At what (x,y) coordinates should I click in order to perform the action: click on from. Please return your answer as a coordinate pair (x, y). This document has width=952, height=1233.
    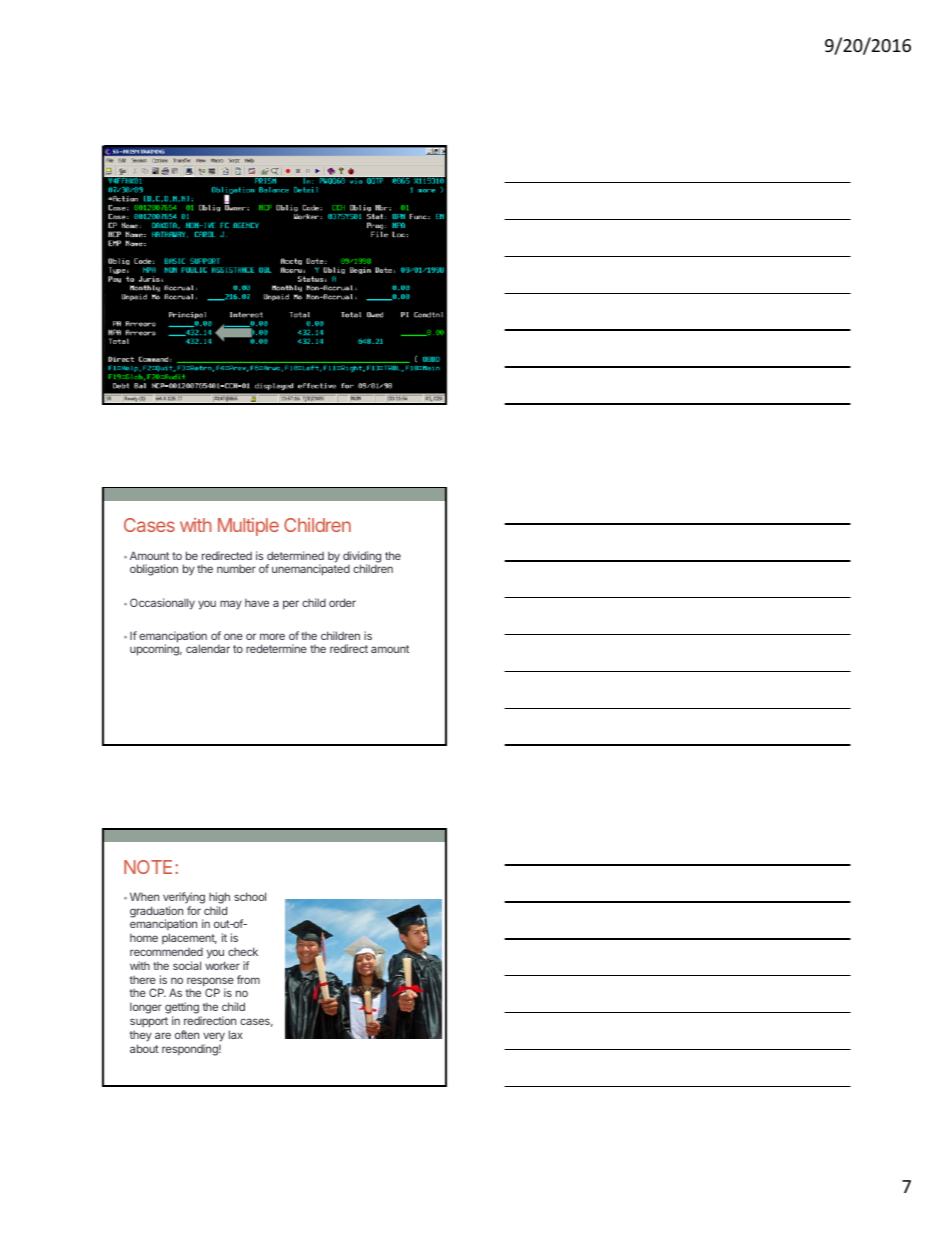
    Looking at the image, I should click on (248, 979).
